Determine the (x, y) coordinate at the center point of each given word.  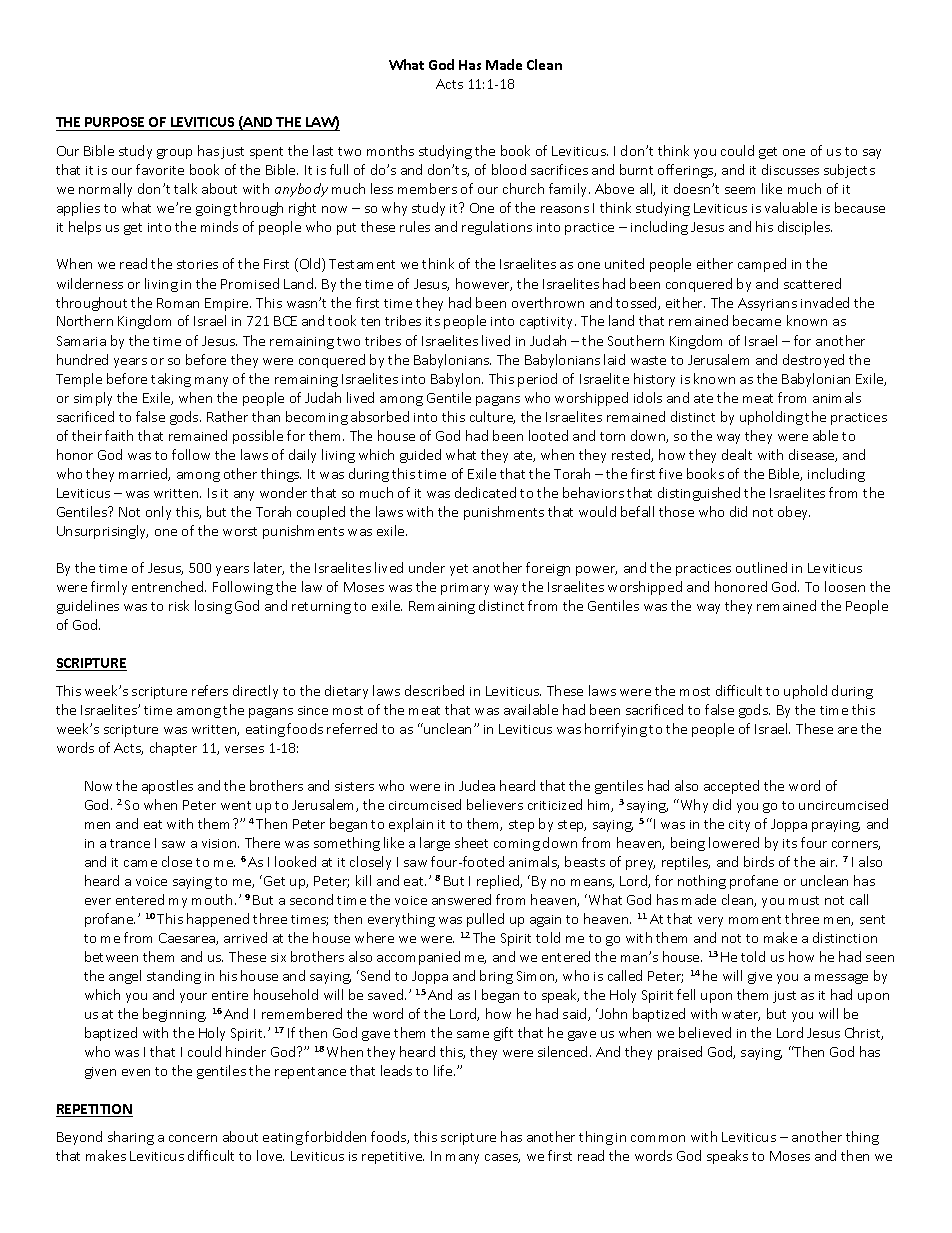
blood (509, 169)
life (444, 1070)
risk (179, 605)
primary (465, 589)
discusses (790, 169)
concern (193, 1138)
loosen (845, 586)
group (174, 154)
